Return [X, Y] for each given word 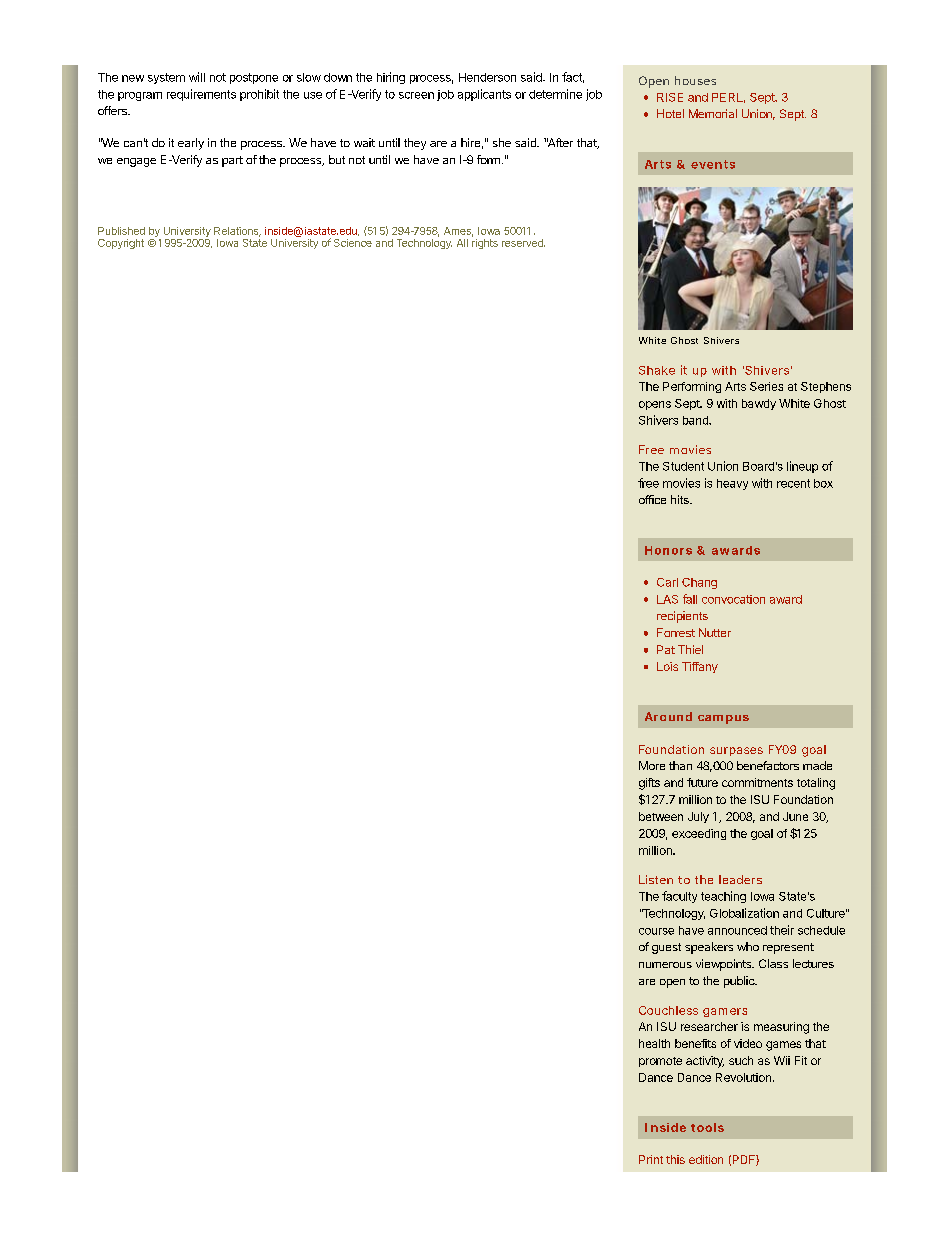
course [656, 931]
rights [485, 244]
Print [651, 1159]
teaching [723, 897]
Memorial [713, 113]
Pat [666, 649]
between [661, 816]
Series [766, 386]
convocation [733, 599]
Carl [667, 582]
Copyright [121, 244]
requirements [201, 95]
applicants [484, 95]
